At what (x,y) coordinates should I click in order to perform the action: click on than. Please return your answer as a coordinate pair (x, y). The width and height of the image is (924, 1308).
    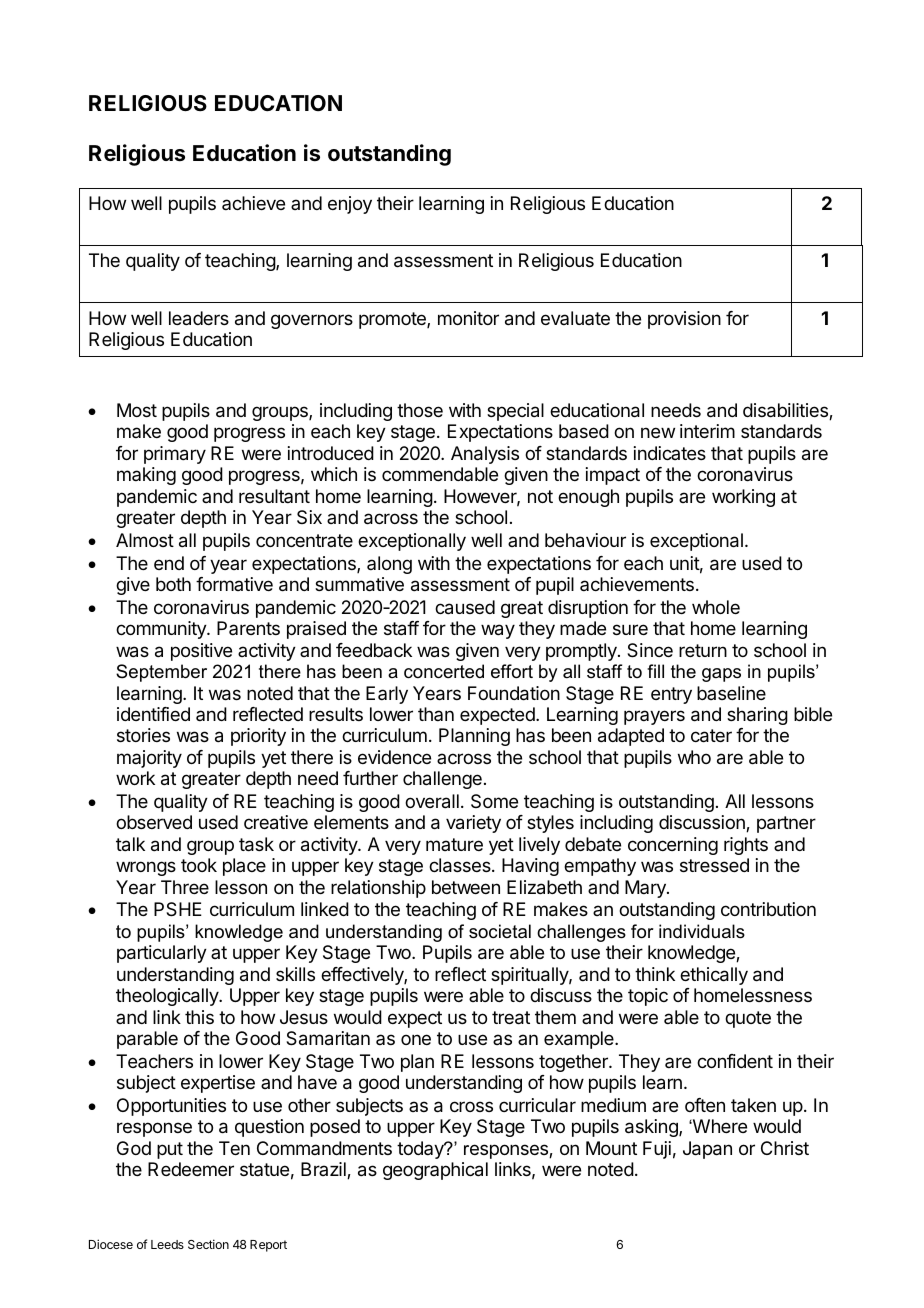
    Looking at the image, I should click on (436, 714).
